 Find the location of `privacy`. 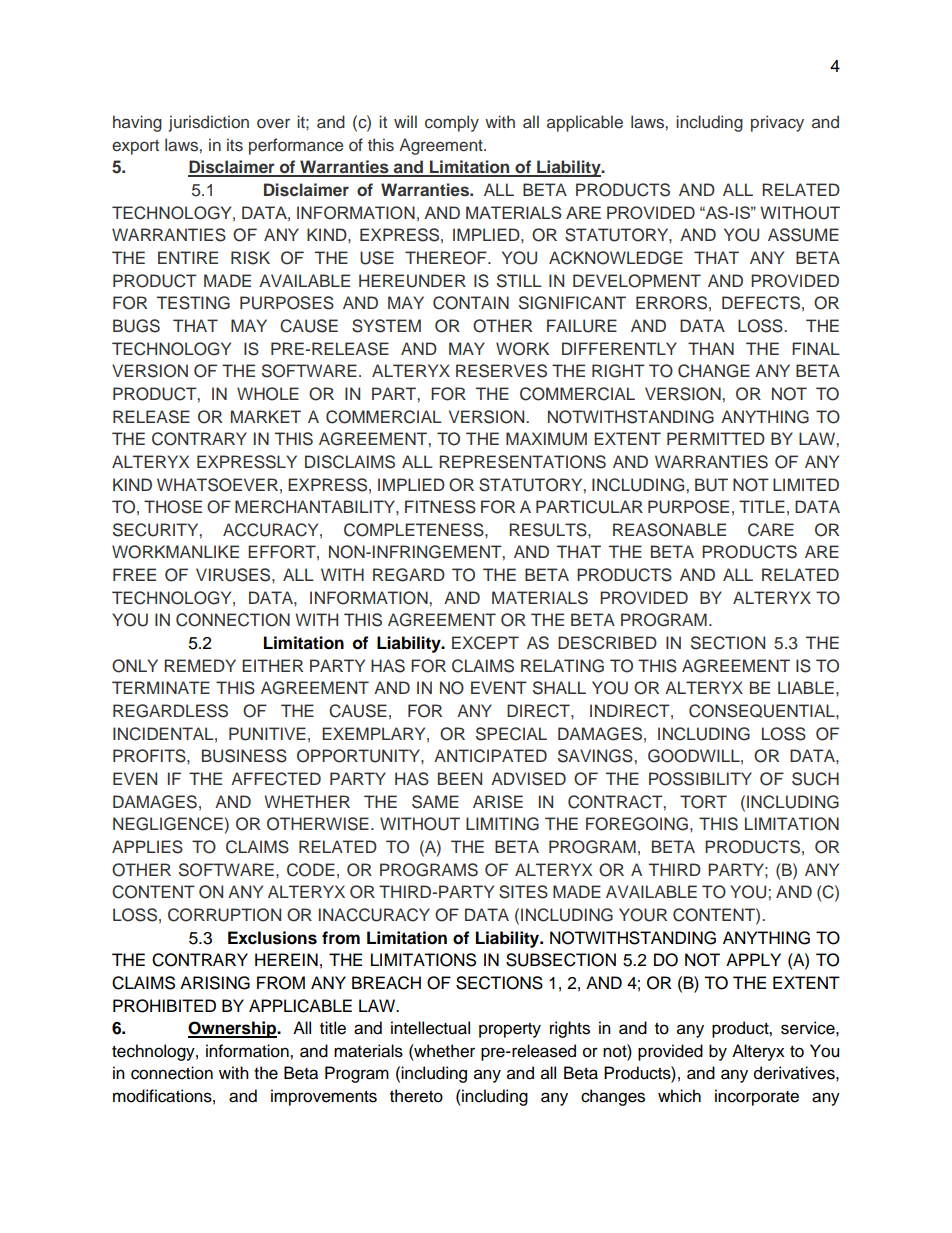

privacy is located at coordinates (777, 123).
